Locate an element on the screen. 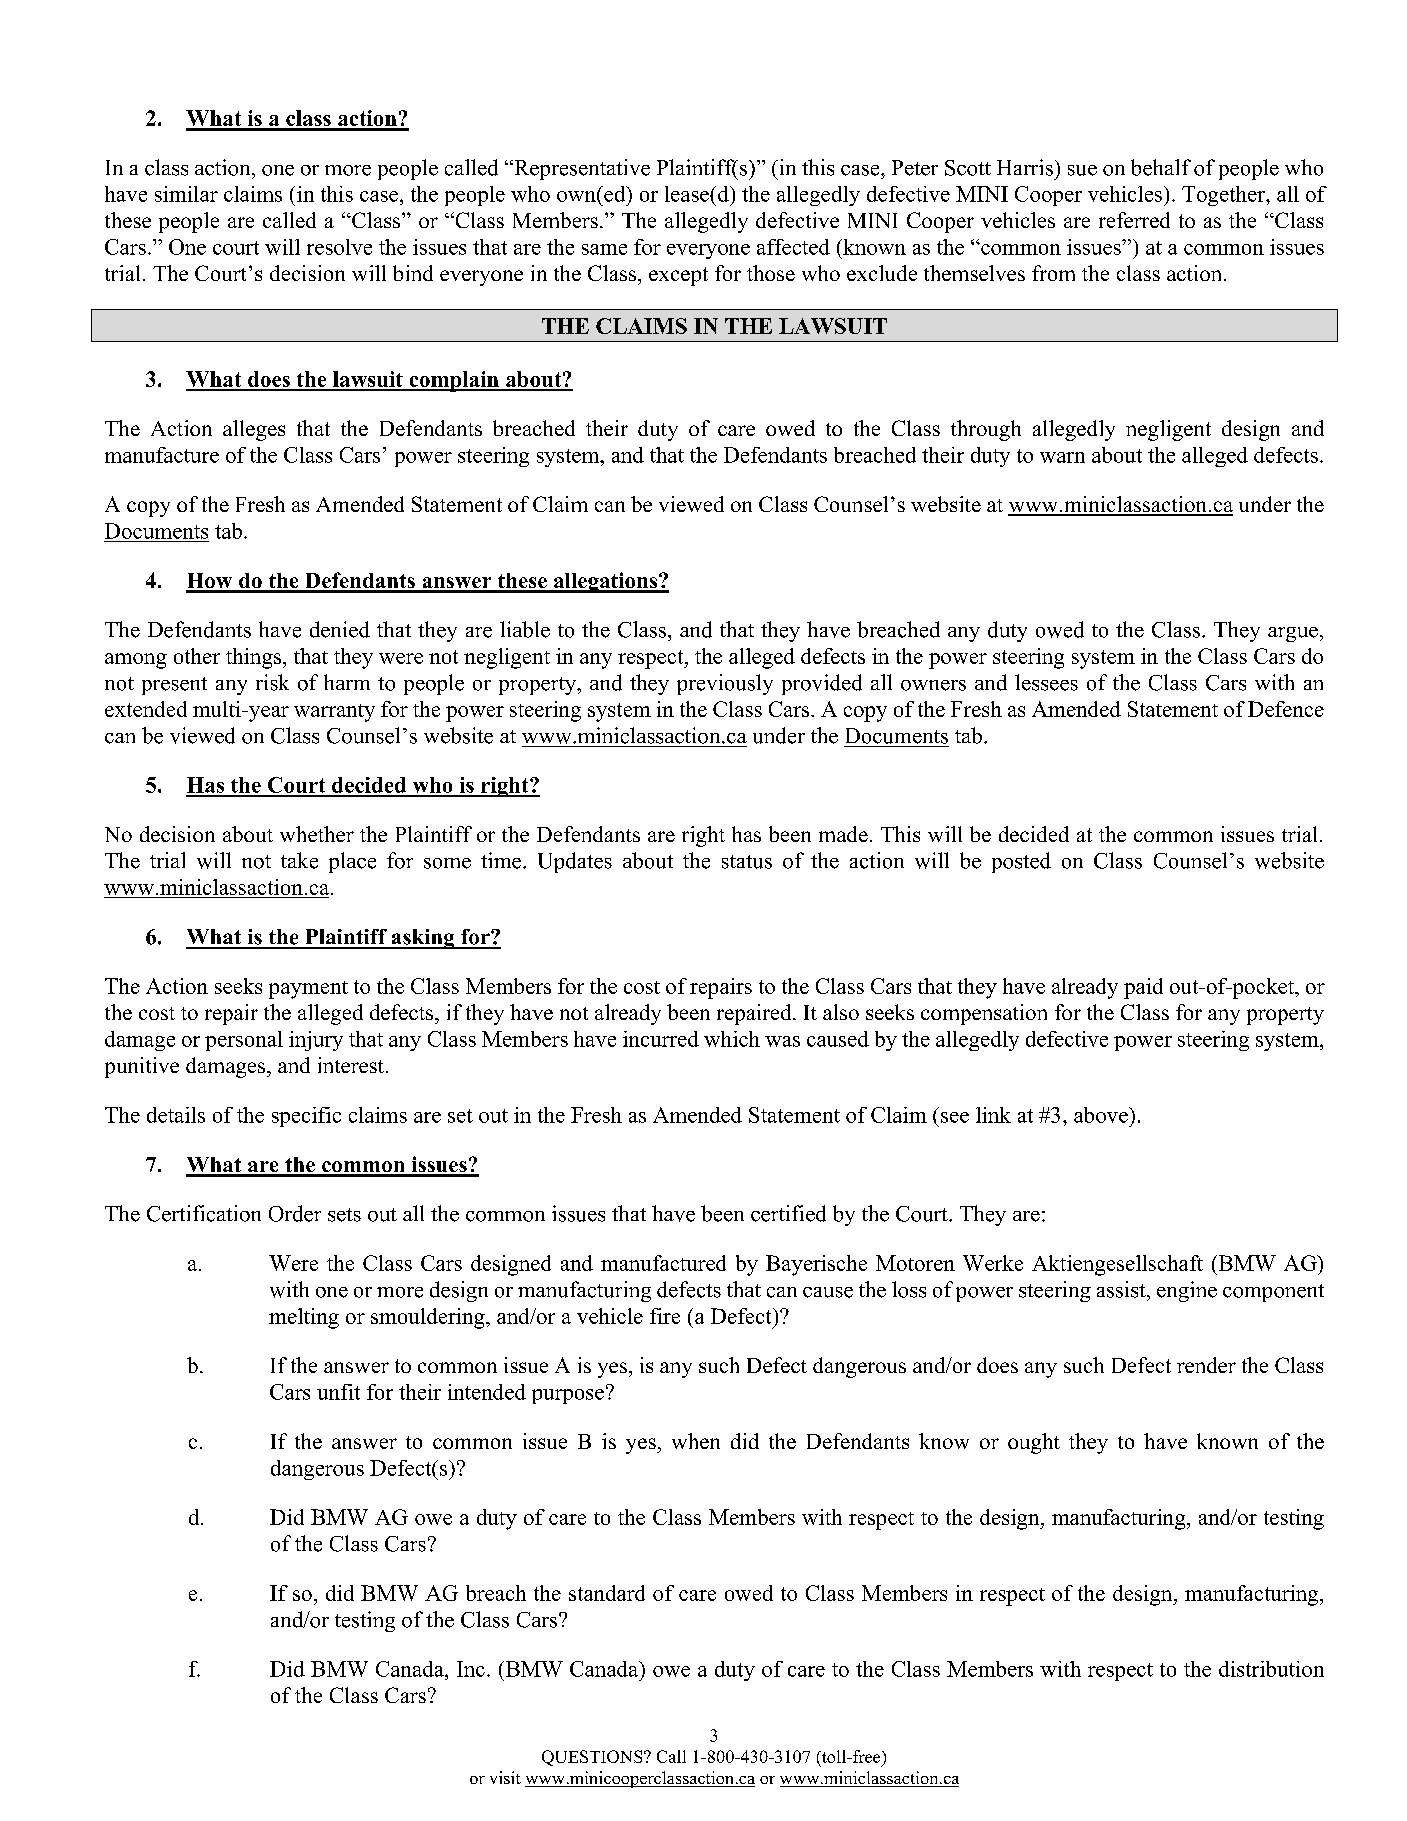 The image size is (1407, 1821). which is located at coordinates (732, 1039).
